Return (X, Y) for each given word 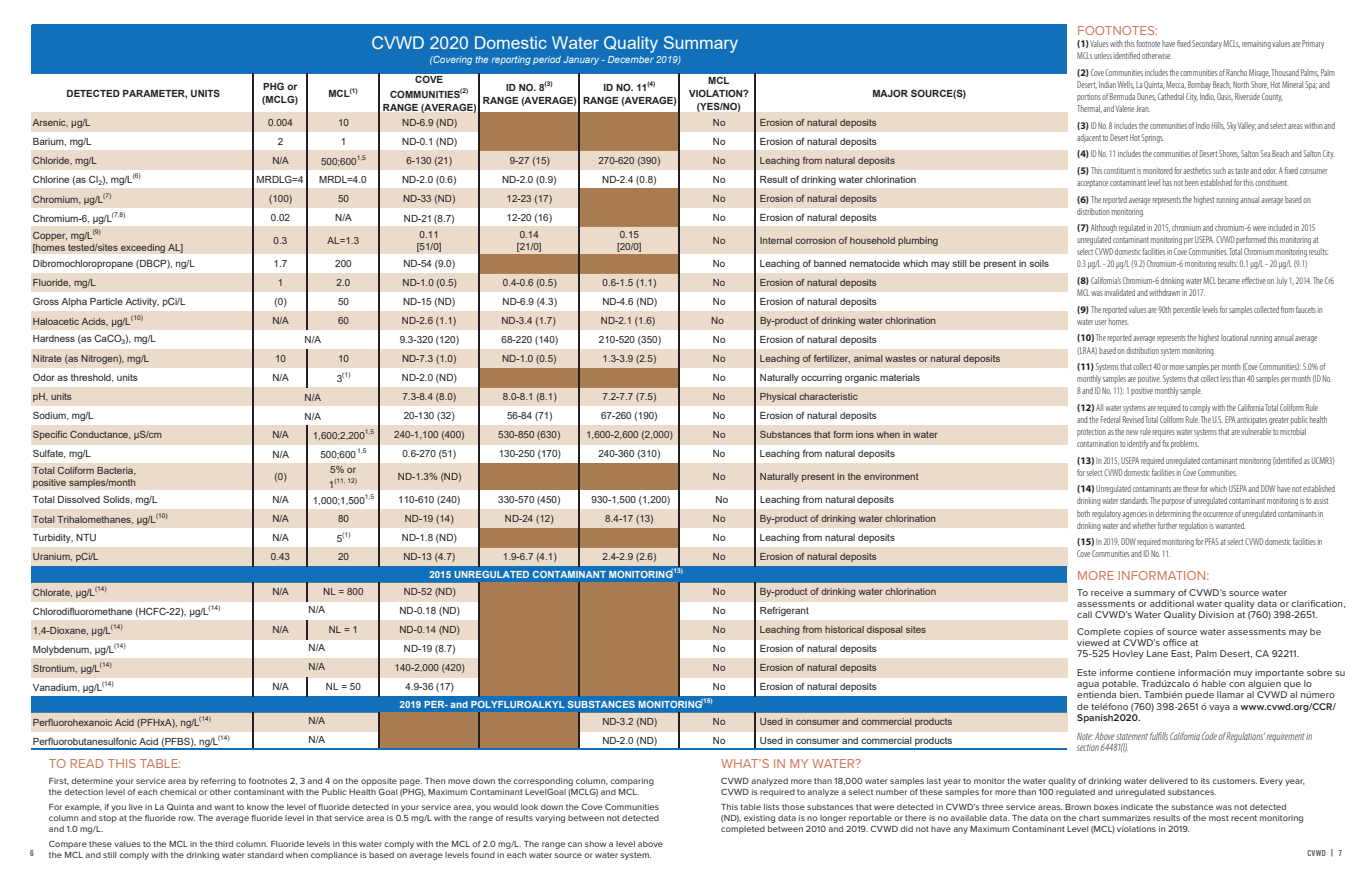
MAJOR (890, 93)
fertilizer (832, 359)
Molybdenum (62, 650)
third (224, 844)
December (631, 59)
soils (1039, 263)
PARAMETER (155, 94)
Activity (142, 302)
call (1084, 614)
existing (759, 819)
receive (1107, 592)
